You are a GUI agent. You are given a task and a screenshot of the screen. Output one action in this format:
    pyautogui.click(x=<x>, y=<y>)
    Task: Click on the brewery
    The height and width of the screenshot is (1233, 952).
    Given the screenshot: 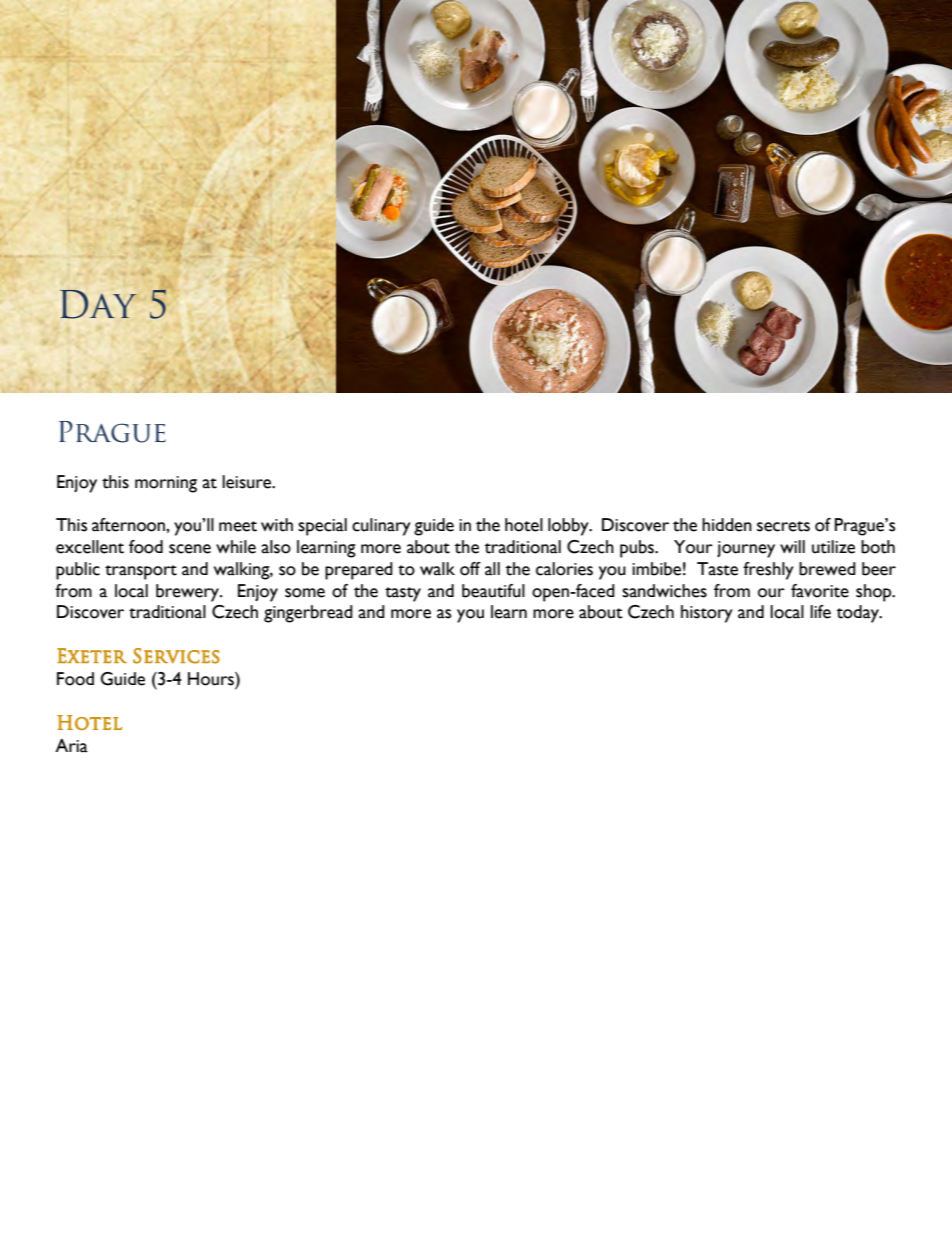 What is the action you would take?
    pyautogui.click(x=189, y=593)
